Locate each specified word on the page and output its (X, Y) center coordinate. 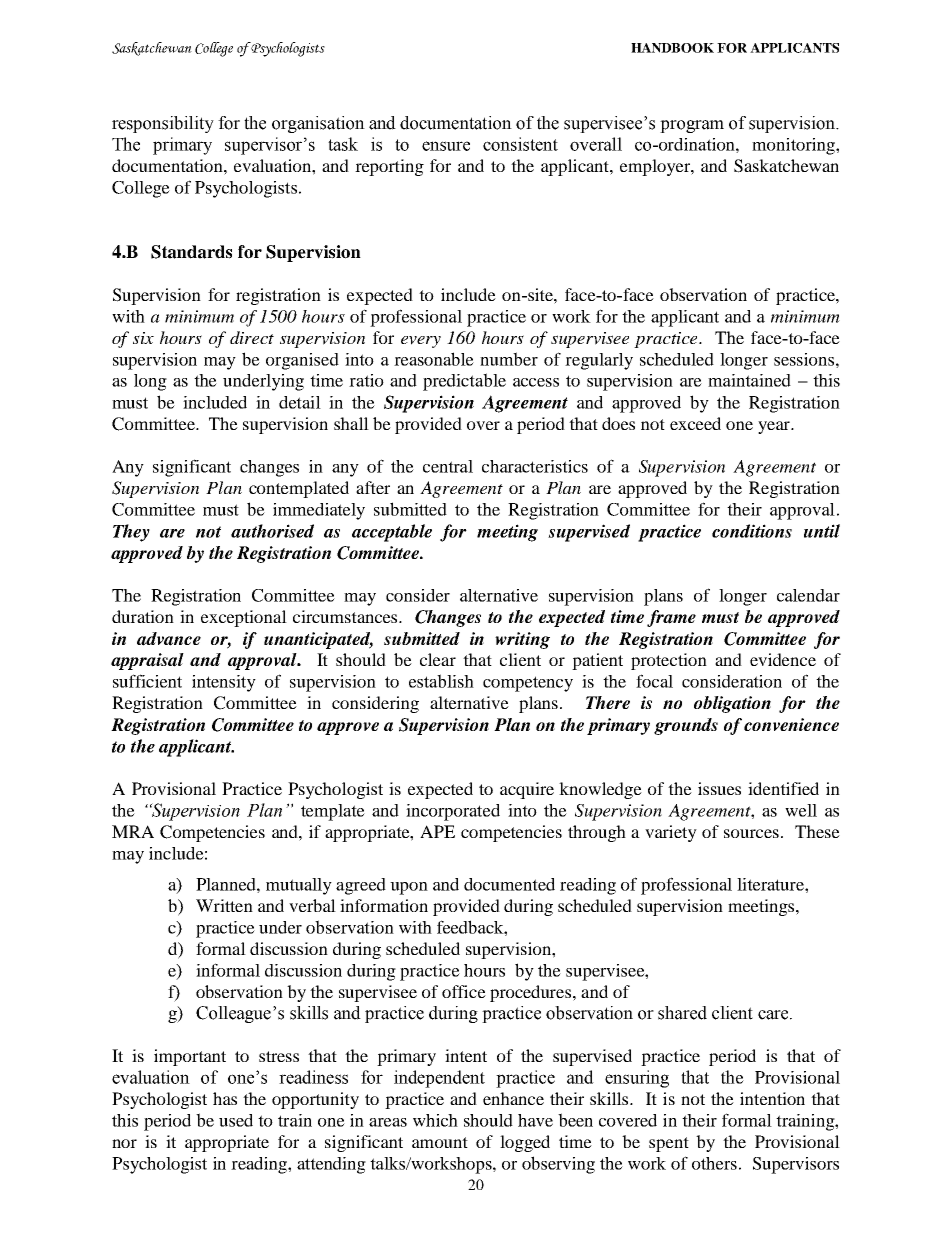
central (448, 466)
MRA (133, 831)
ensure (446, 146)
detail (300, 402)
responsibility (163, 124)
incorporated (453, 812)
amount (440, 1142)
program (692, 126)
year (775, 427)
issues (719, 788)
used (236, 1120)
